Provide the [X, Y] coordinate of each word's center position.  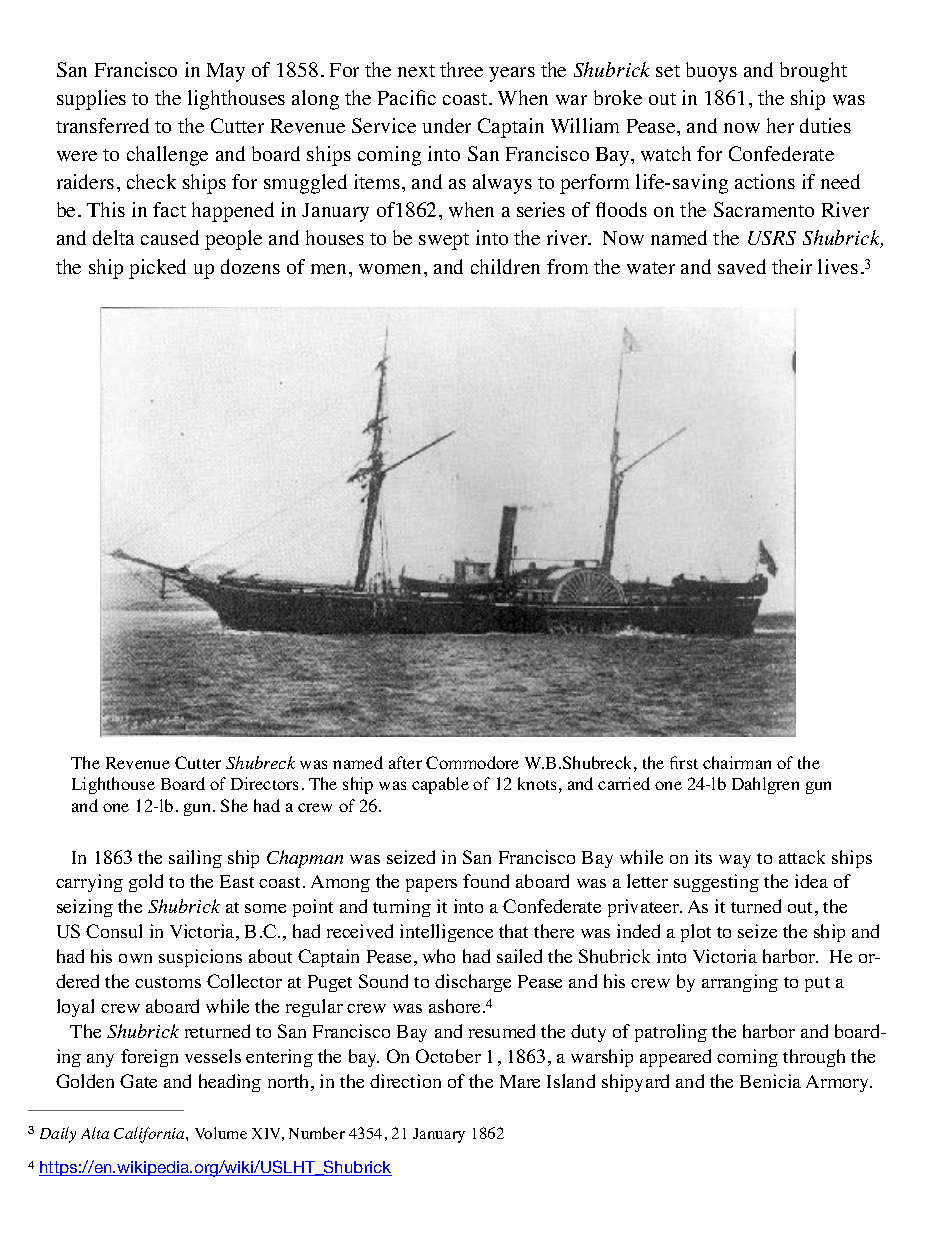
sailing [195, 859]
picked [157, 269]
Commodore [472, 762]
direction [405, 1081]
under [447, 125]
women [392, 269]
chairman [737, 762]
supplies [91, 100]
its [703, 857]
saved [742, 266]
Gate [138, 1081]
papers [431, 885]
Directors [264, 783]
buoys [711, 72]
